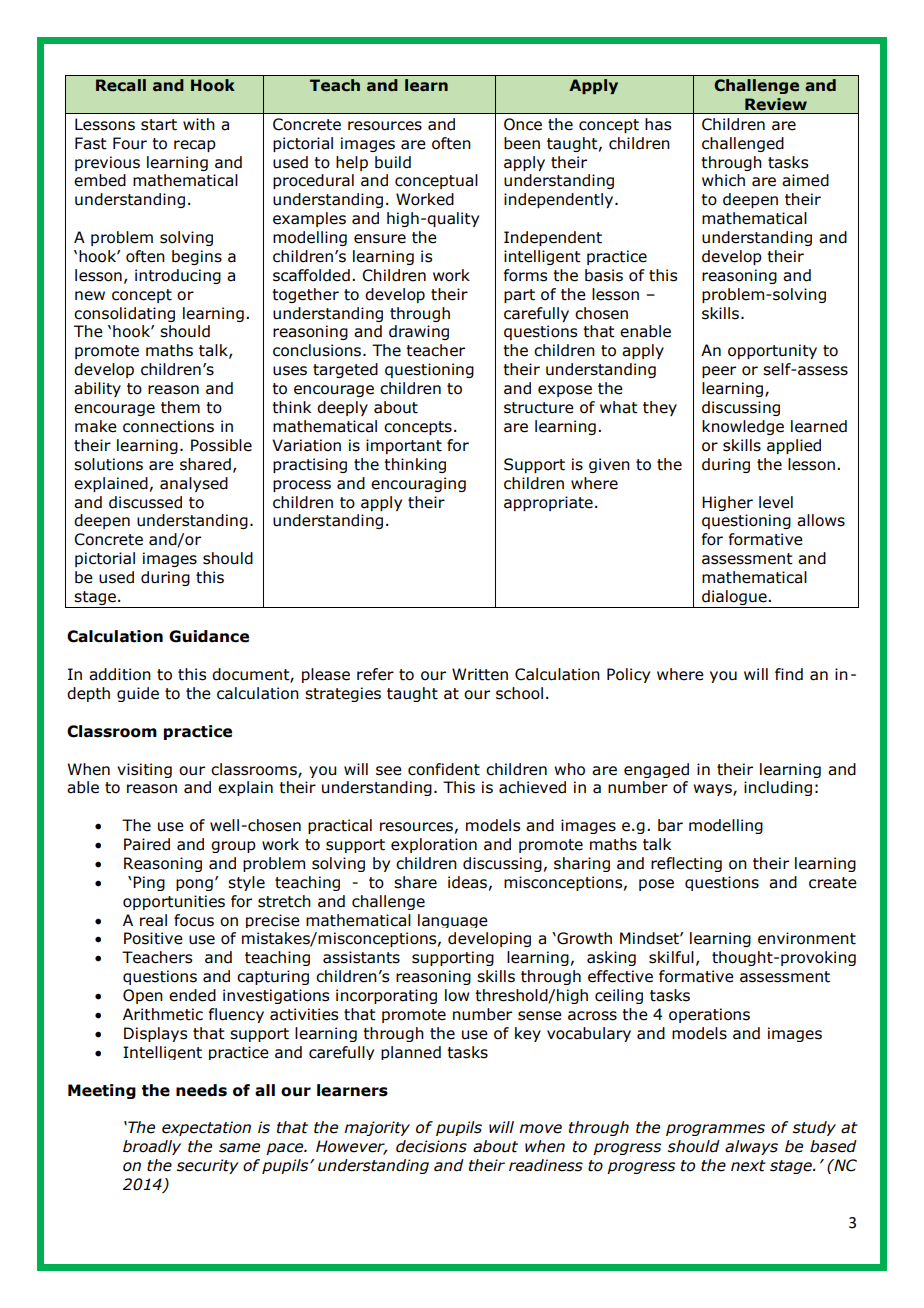 This document has height=1308, width=924. I want to click on decisions, so click(431, 1146).
